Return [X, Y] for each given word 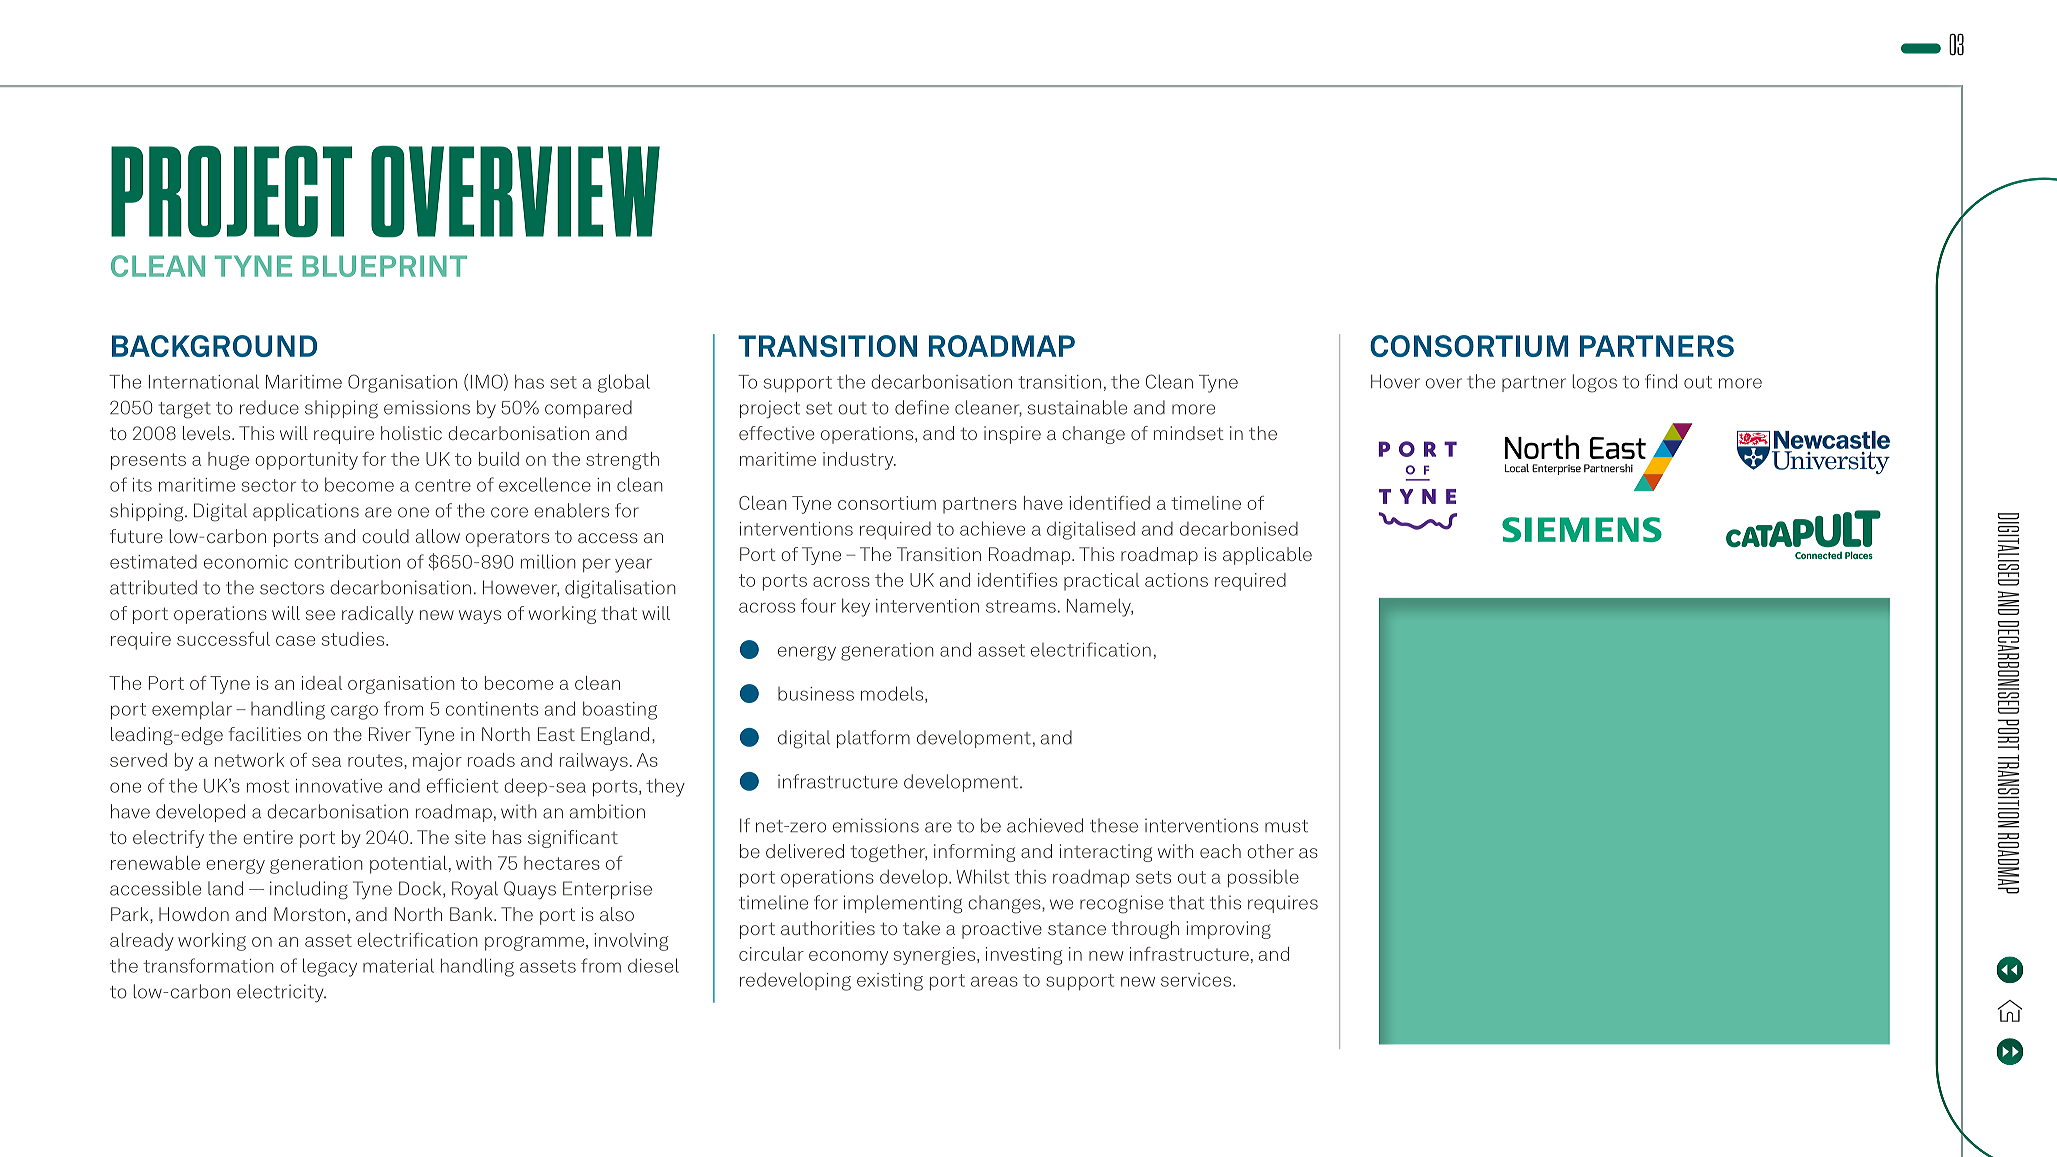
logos [1595, 383]
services [1197, 980]
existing [890, 982]
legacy [330, 967]
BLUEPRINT [384, 266]
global [624, 383]
